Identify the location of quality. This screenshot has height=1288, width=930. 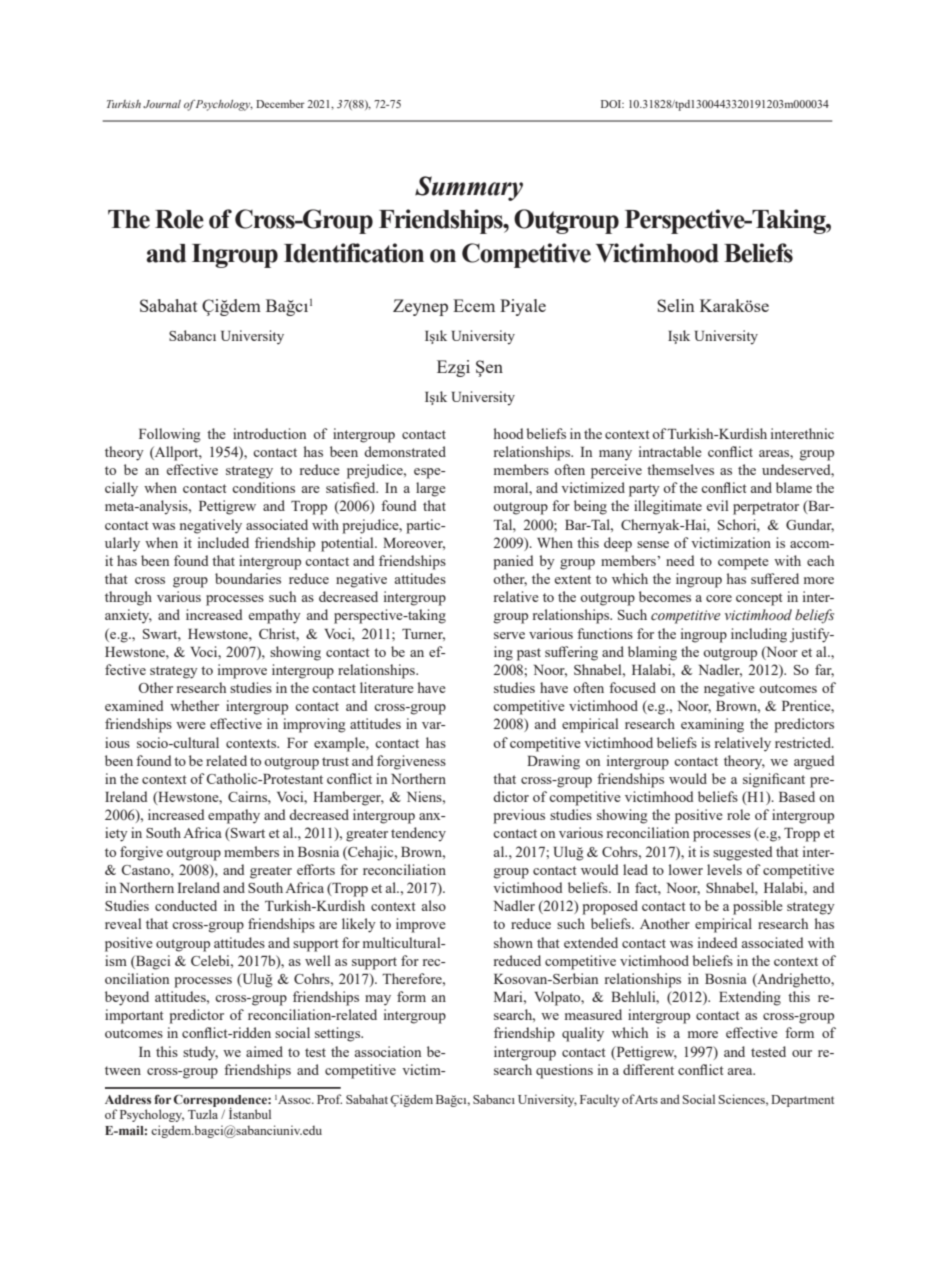
(583, 1034).
